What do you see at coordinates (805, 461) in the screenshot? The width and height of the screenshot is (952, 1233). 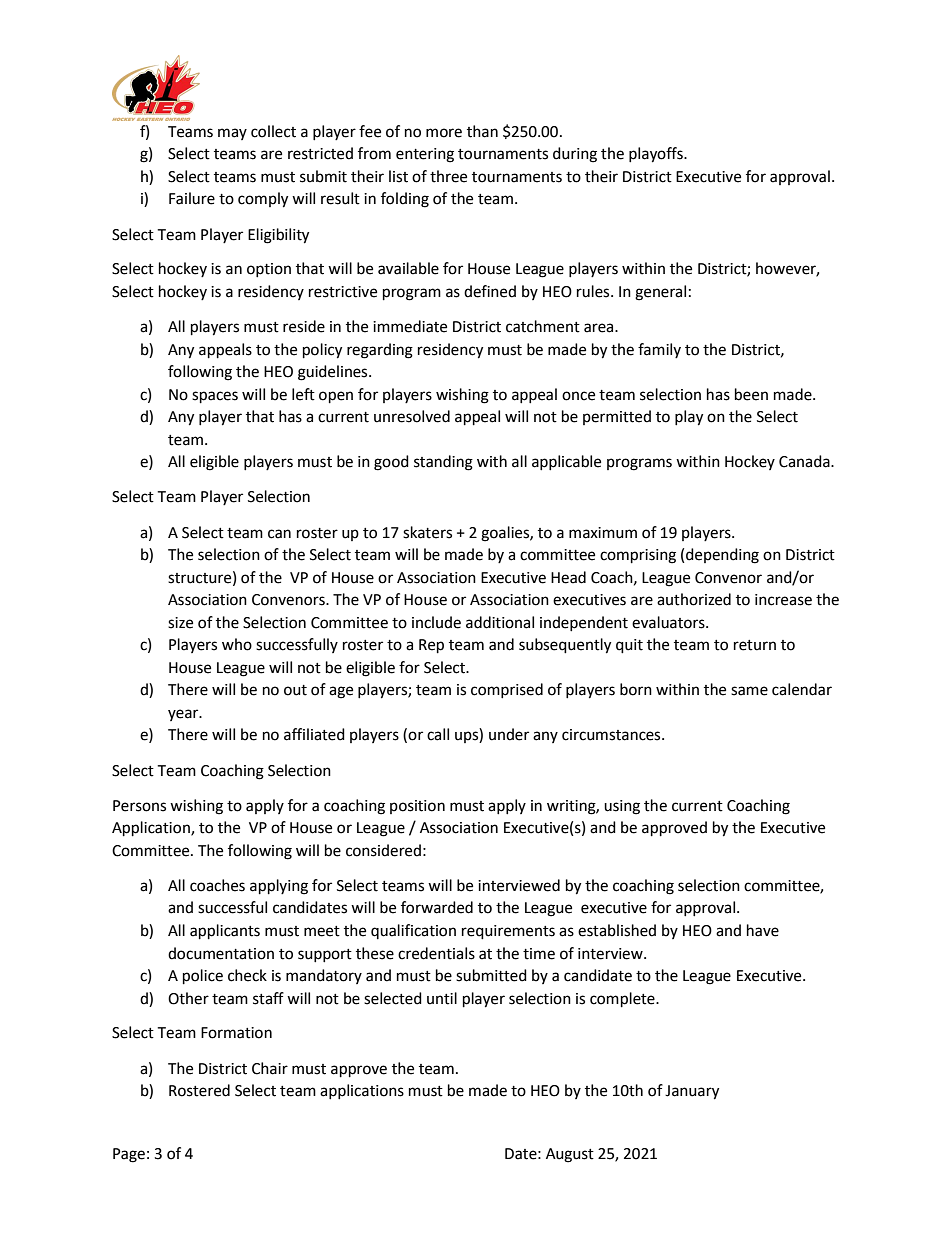 I see `Canada` at bounding box center [805, 461].
